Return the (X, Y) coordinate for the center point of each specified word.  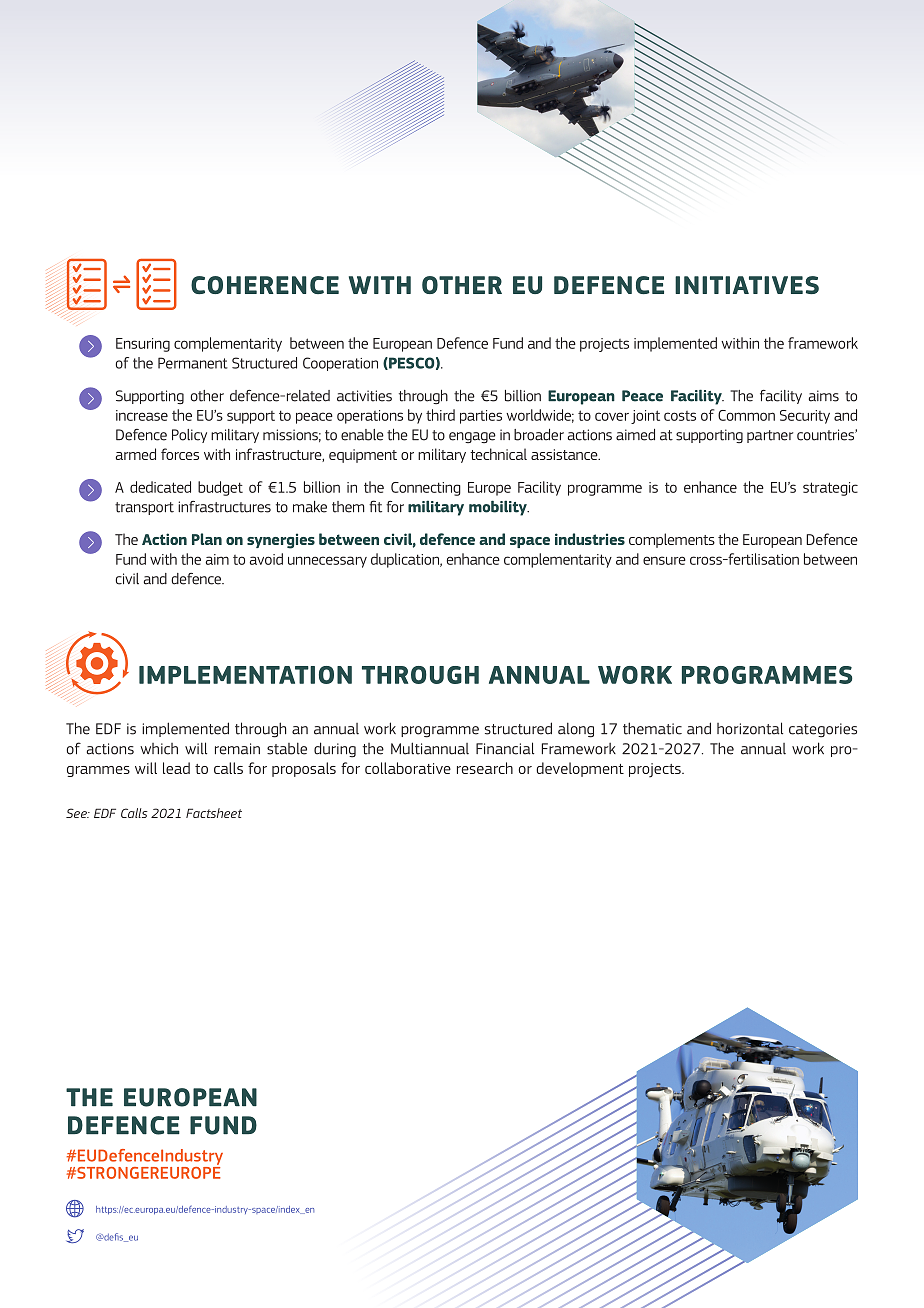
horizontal (750, 728)
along (576, 730)
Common (746, 415)
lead (176, 768)
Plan (207, 539)
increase (142, 415)
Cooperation (340, 364)
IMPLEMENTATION (245, 675)
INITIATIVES (747, 285)
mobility (499, 508)
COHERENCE (265, 285)
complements (672, 540)
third (440, 415)
